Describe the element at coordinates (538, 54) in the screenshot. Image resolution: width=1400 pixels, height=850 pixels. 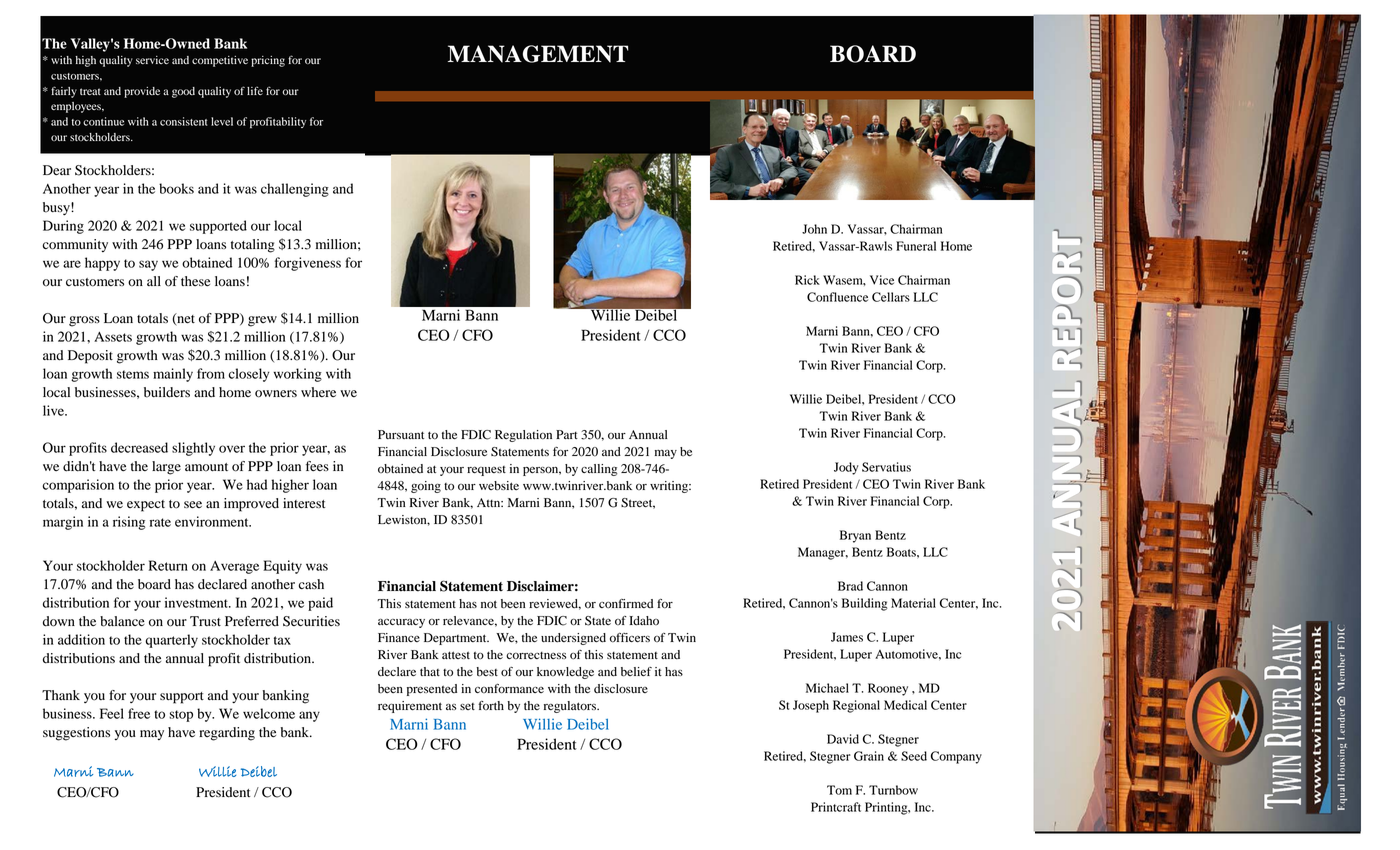
I see `MANAGEMENT` at that location.
